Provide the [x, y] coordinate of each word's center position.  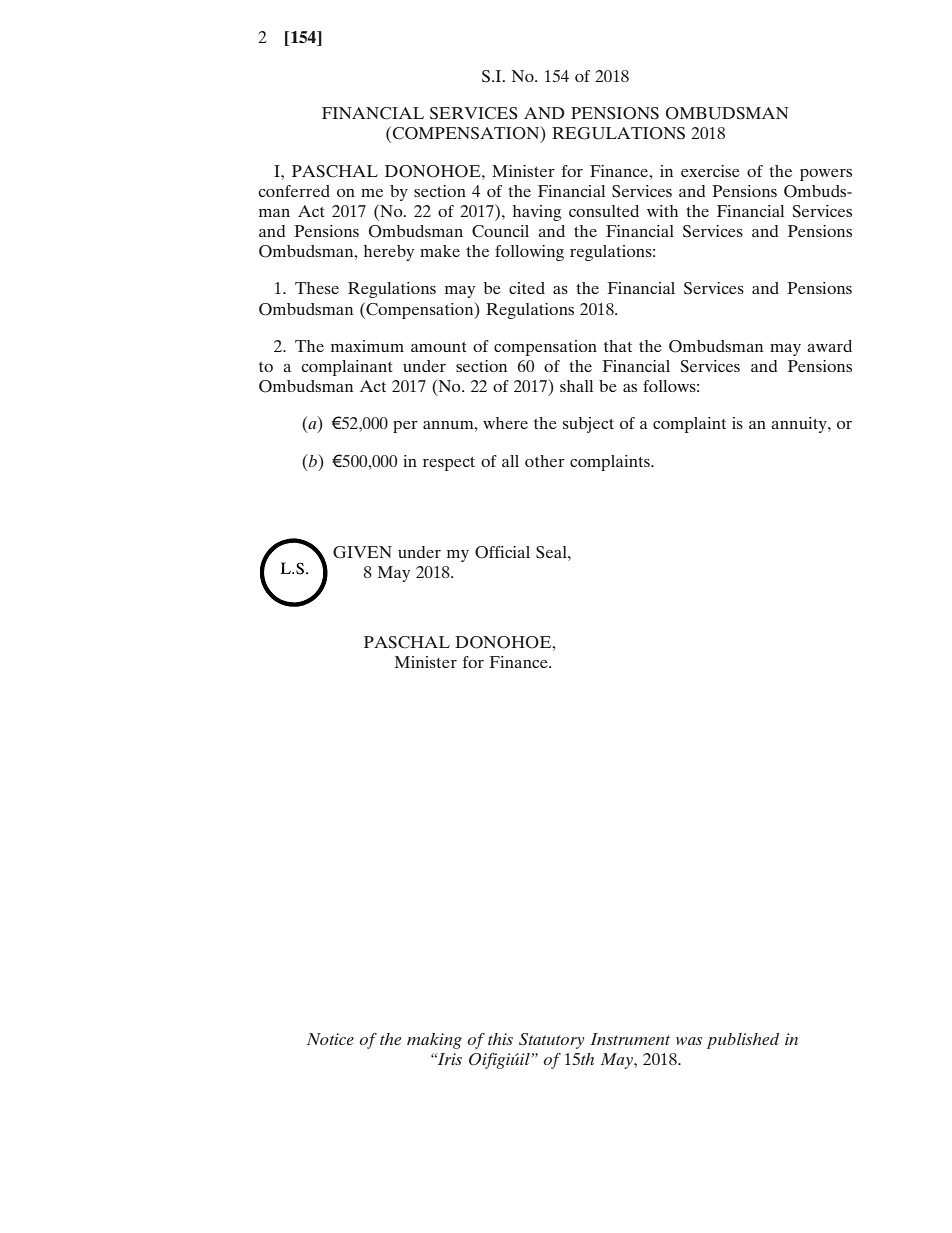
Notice [330, 1039]
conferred [294, 191]
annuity [800, 425]
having [537, 213]
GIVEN [362, 552]
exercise [710, 171]
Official [502, 552]
